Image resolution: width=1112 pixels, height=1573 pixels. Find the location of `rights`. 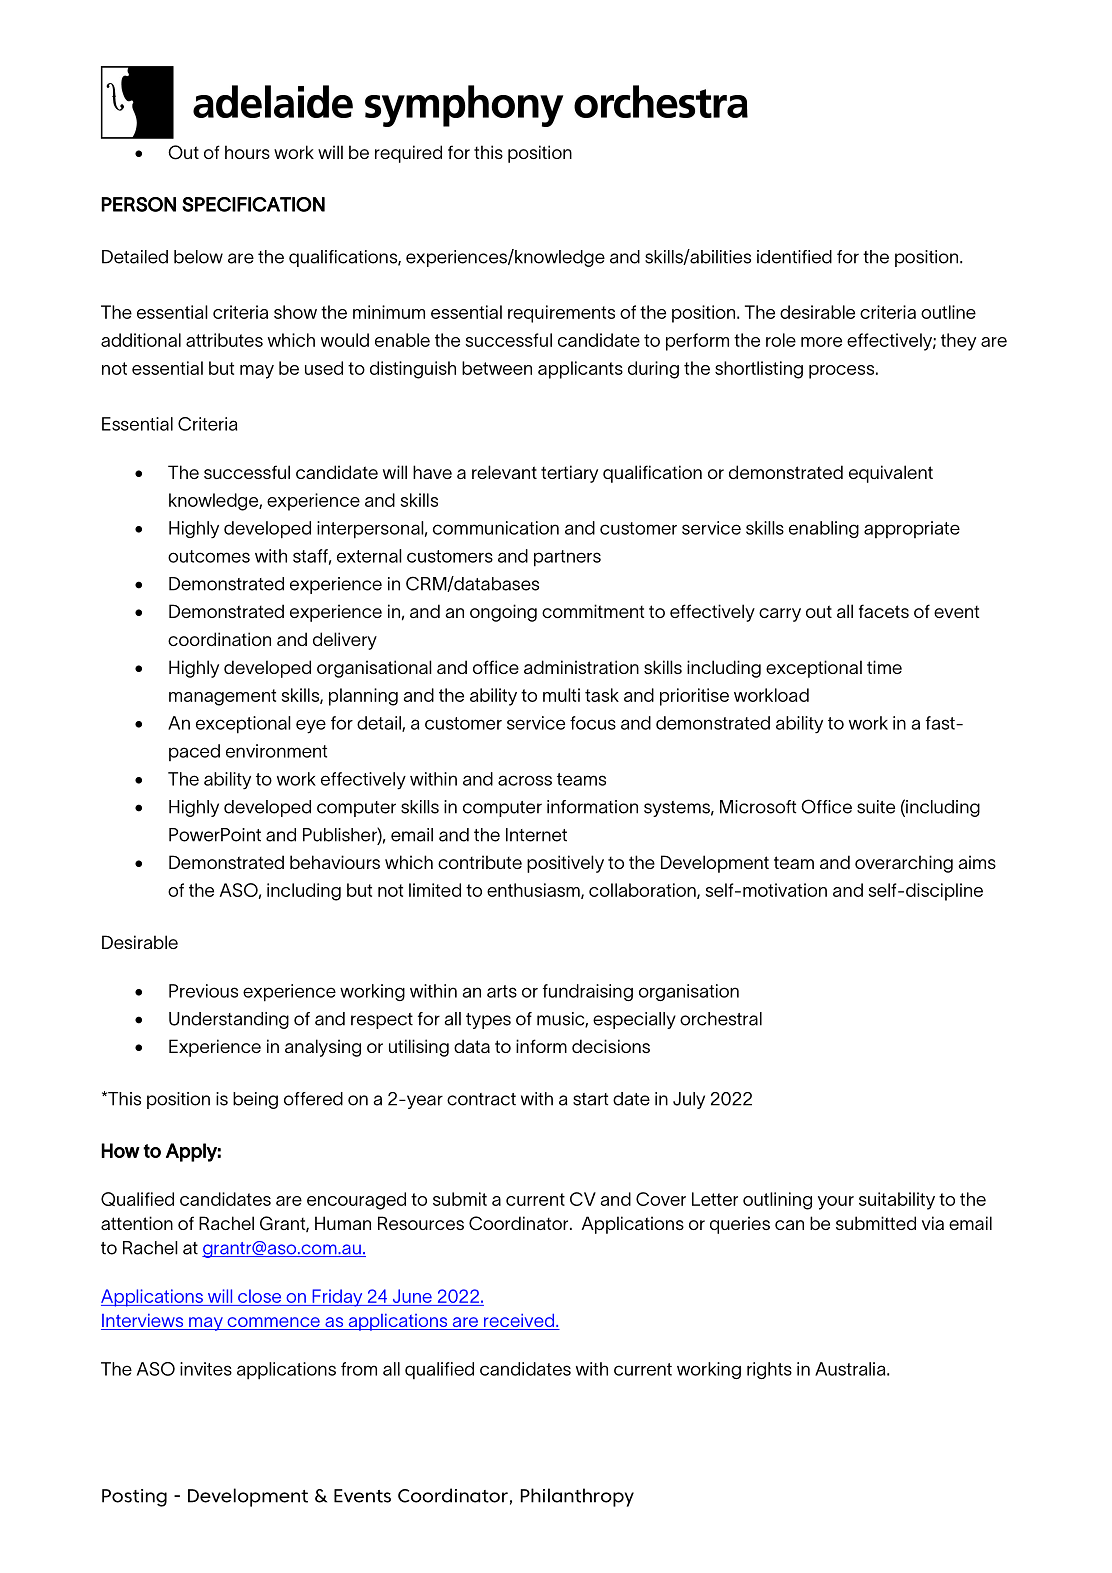

rights is located at coordinates (769, 1370).
